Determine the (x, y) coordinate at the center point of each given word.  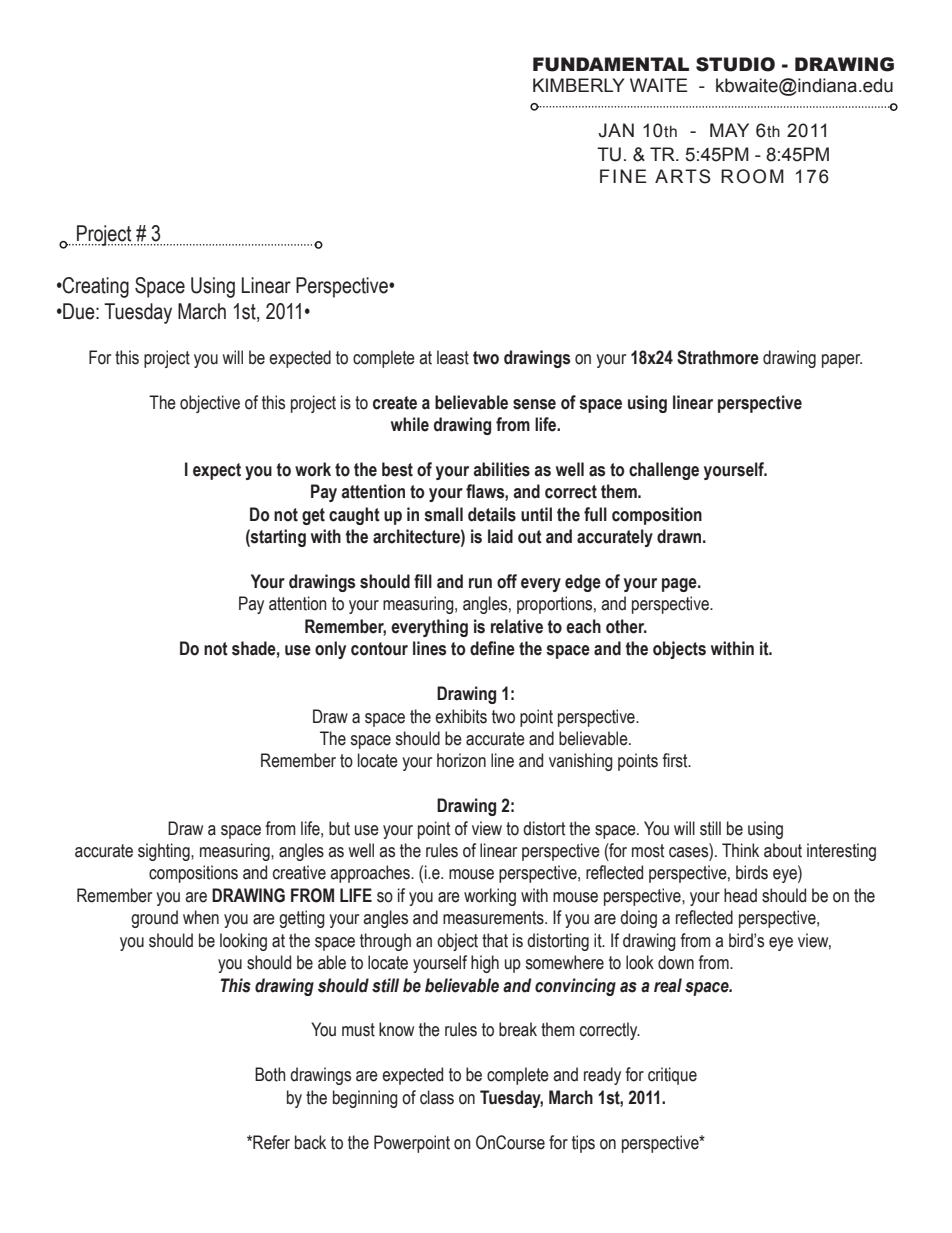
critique (672, 1076)
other (626, 626)
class (437, 1097)
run (480, 583)
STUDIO (735, 64)
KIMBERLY (579, 85)
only (330, 650)
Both (270, 1074)
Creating (95, 287)
